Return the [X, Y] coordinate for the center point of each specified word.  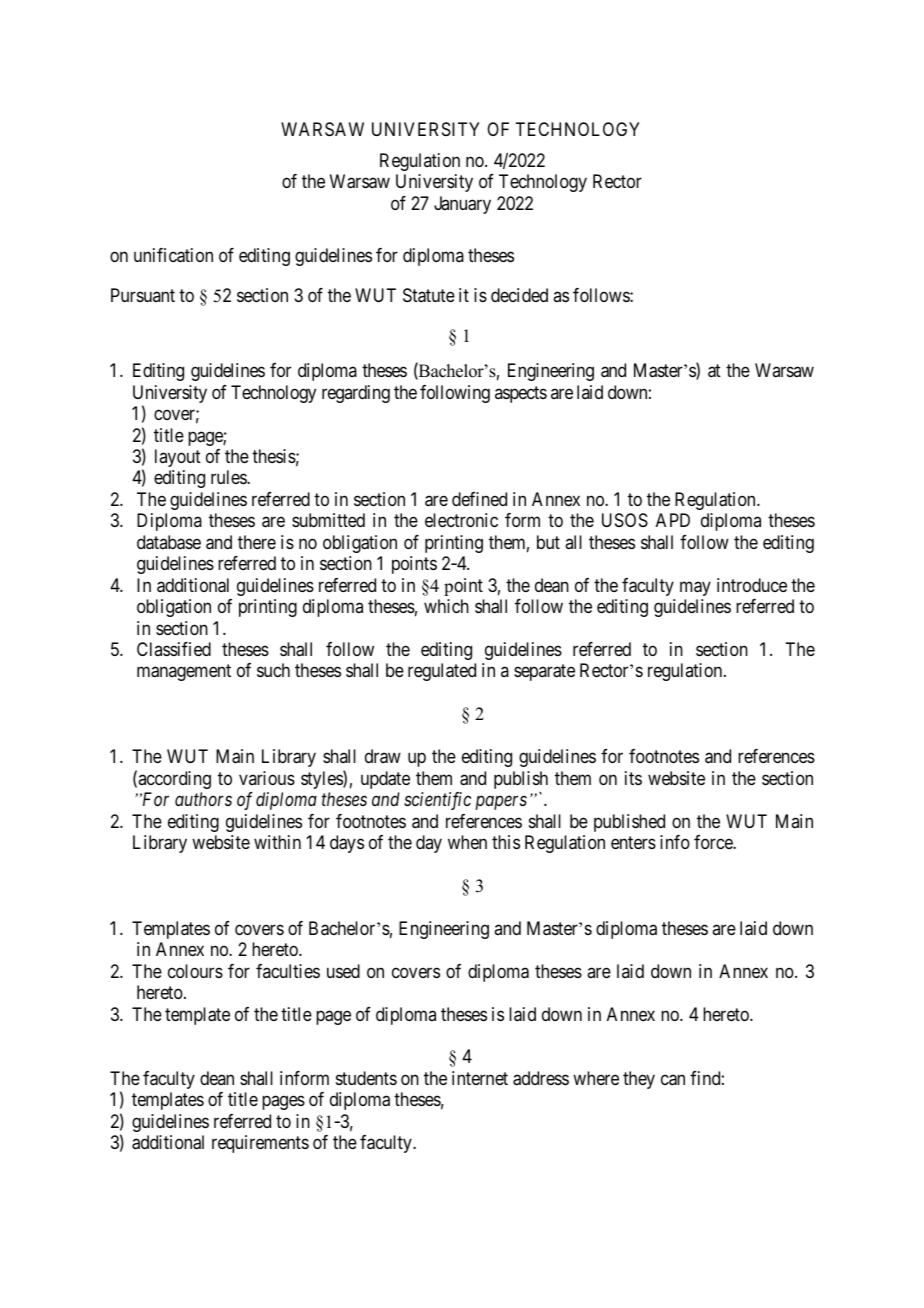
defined [479, 499]
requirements [260, 1144]
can [673, 1080]
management [184, 673]
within [277, 842]
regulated [442, 672]
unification [173, 255]
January [462, 205]
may [695, 588]
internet [480, 1078]
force [714, 842]
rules [229, 477]
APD [673, 520]
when [467, 842]
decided [519, 295]
